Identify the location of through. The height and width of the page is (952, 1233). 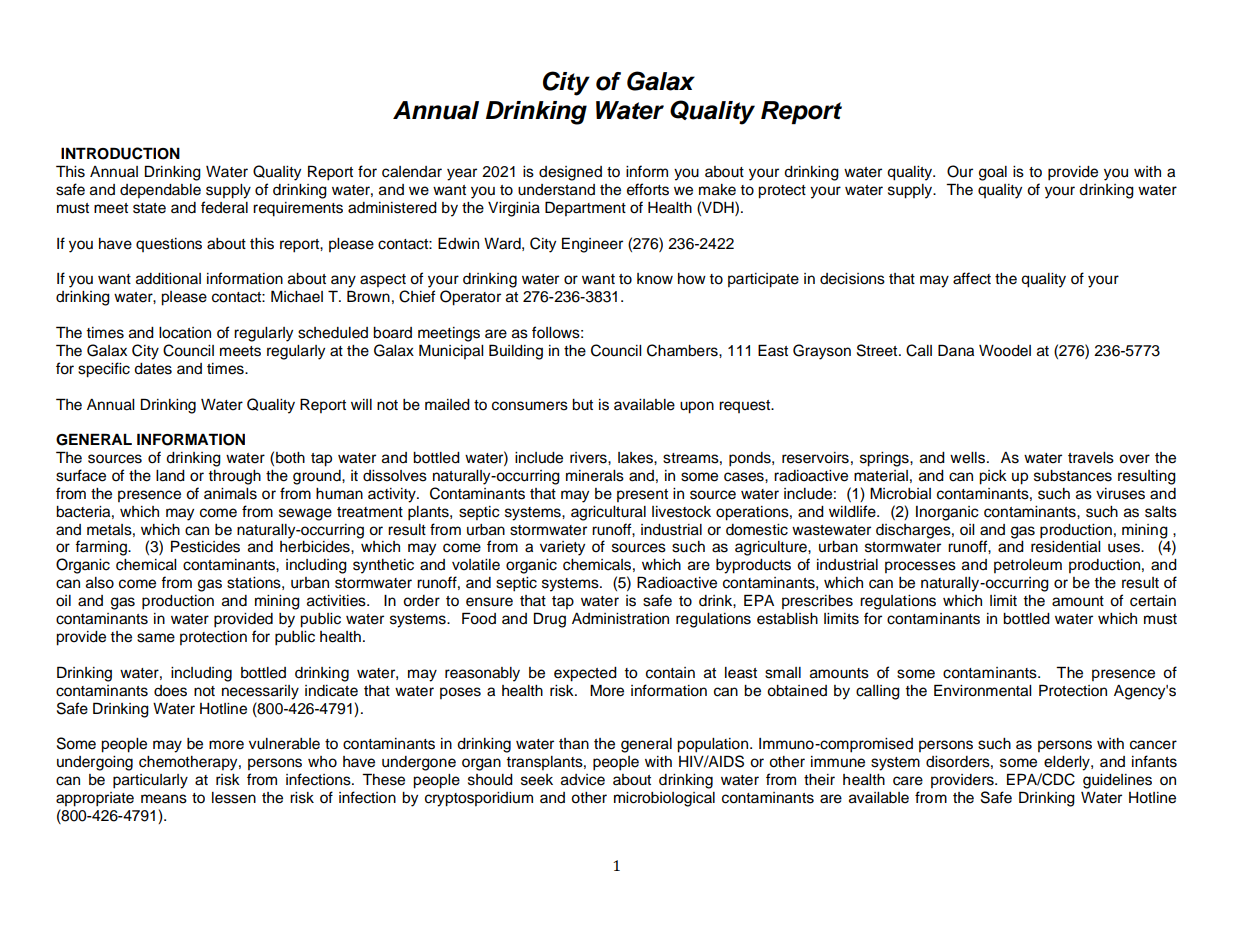
(234, 477).
